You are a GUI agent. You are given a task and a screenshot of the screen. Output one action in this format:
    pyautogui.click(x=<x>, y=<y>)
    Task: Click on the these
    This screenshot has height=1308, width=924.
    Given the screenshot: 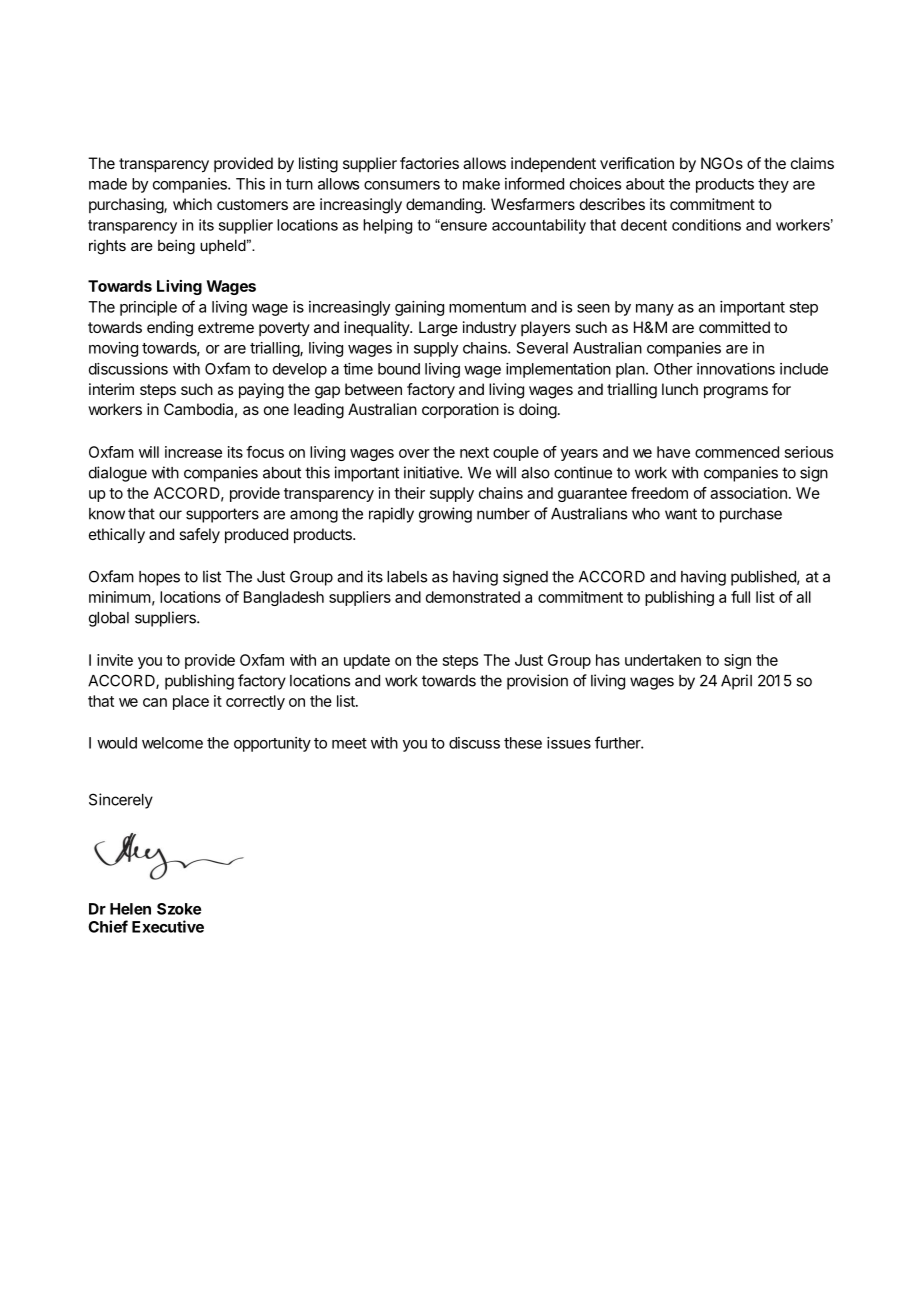 What is the action you would take?
    pyautogui.click(x=523, y=743)
